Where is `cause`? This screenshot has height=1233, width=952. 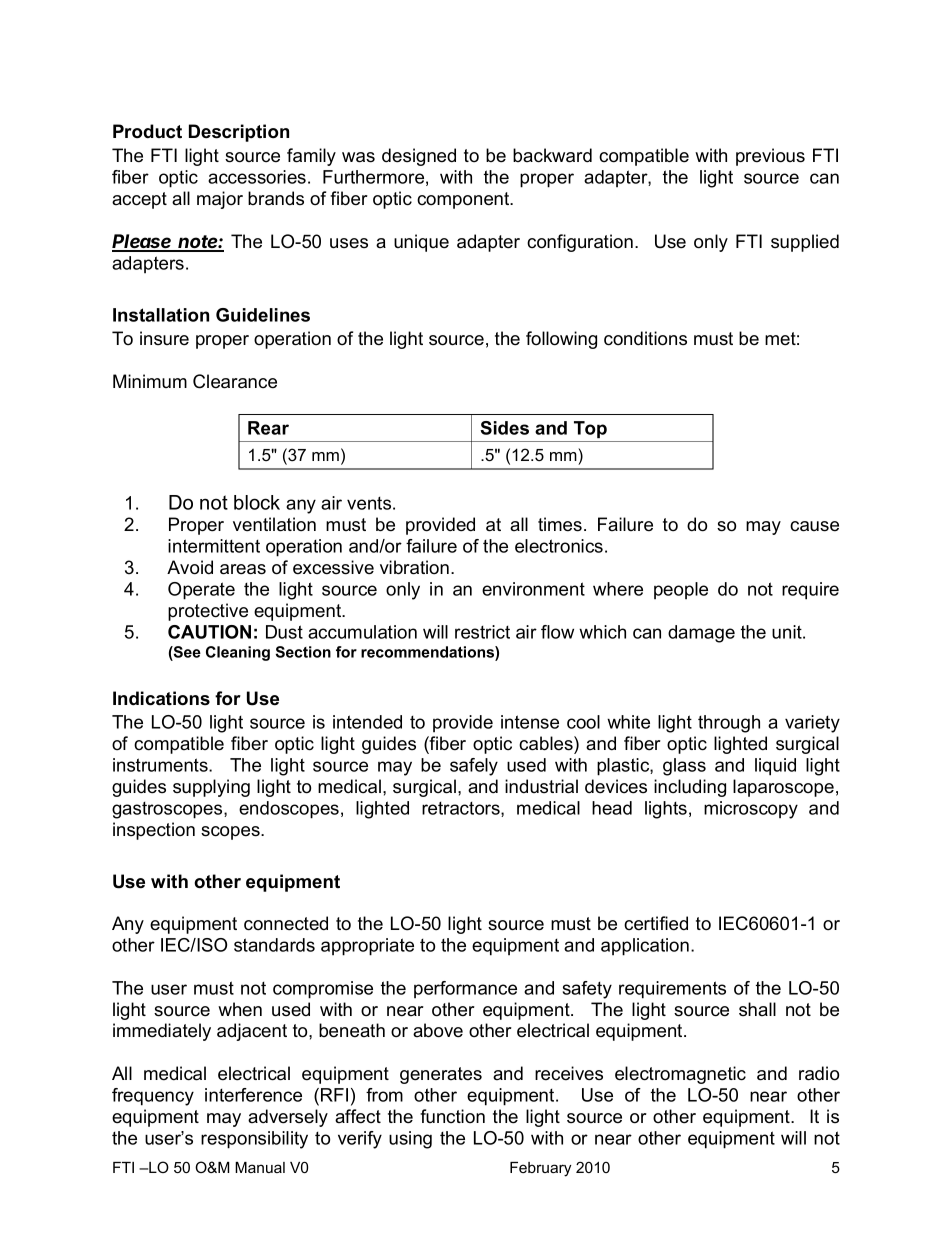
cause is located at coordinates (814, 526).
